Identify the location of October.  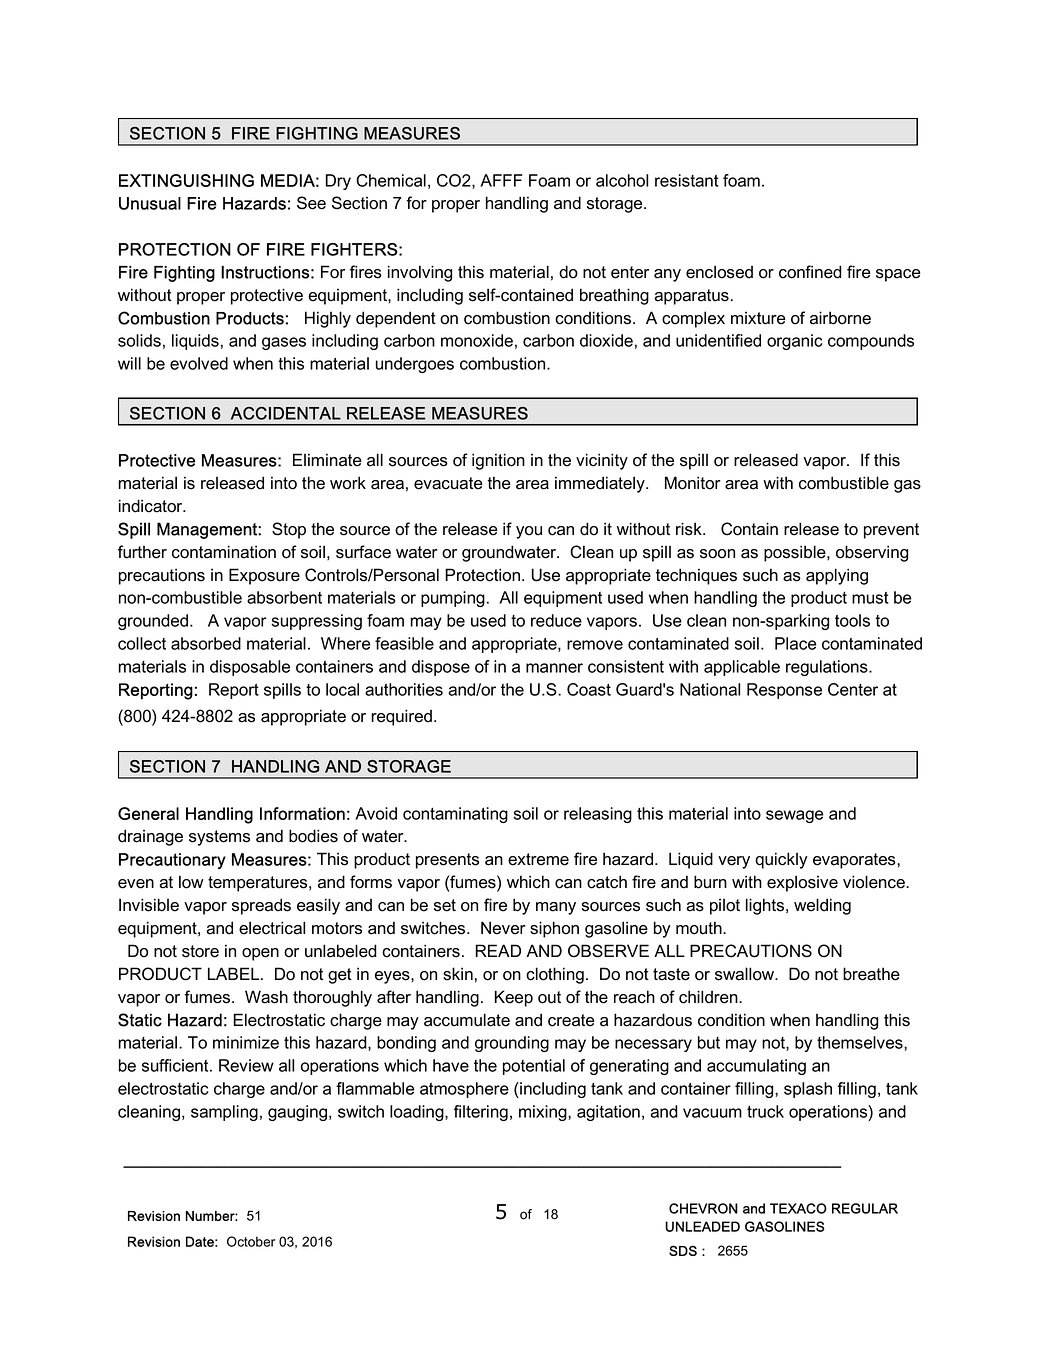
(251, 1241).
